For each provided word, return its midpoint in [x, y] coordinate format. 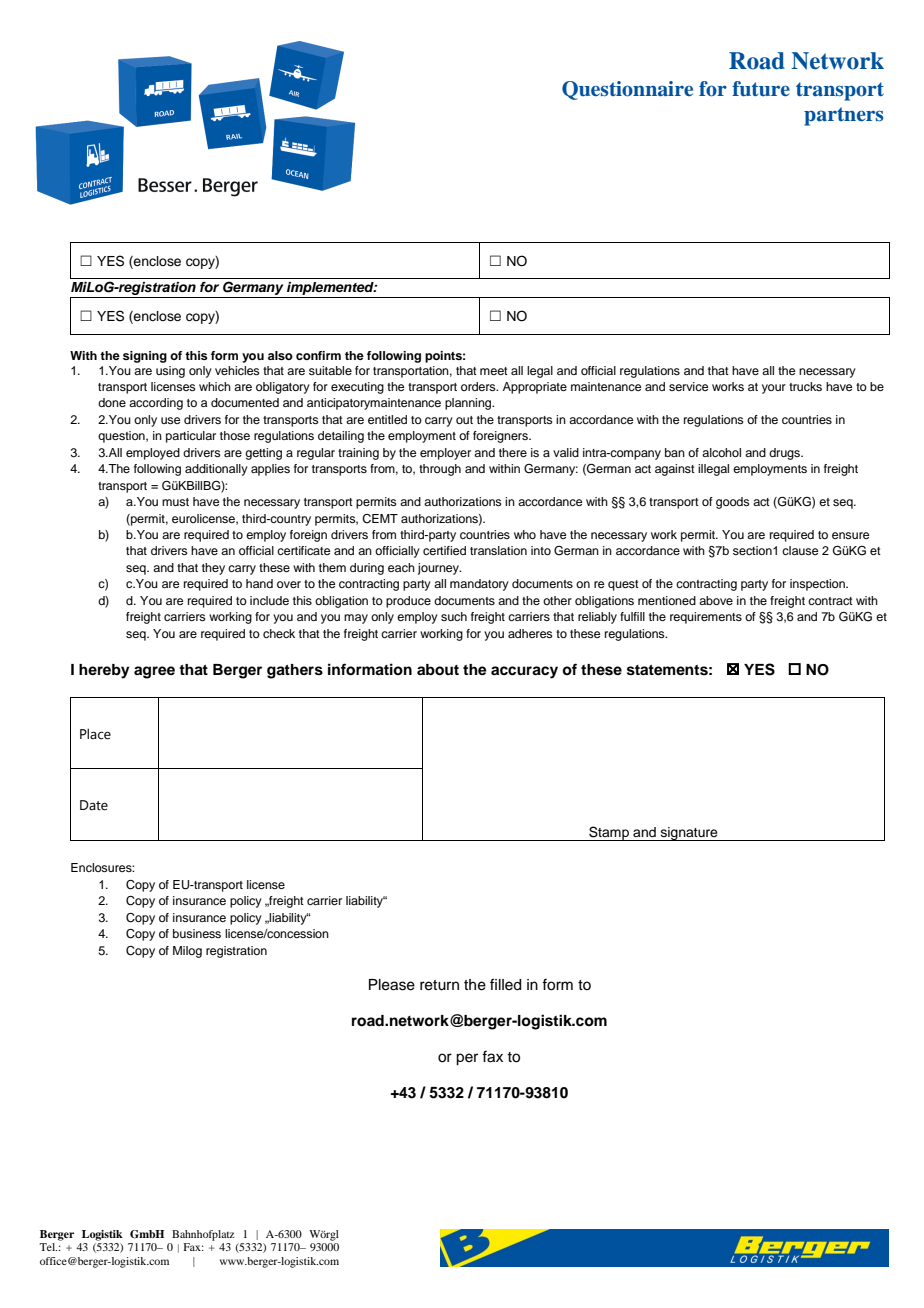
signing [145, 357]
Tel [48, 1247]
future [761, 89]
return [439, 985]
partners [843, 116]
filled [505, 984]
